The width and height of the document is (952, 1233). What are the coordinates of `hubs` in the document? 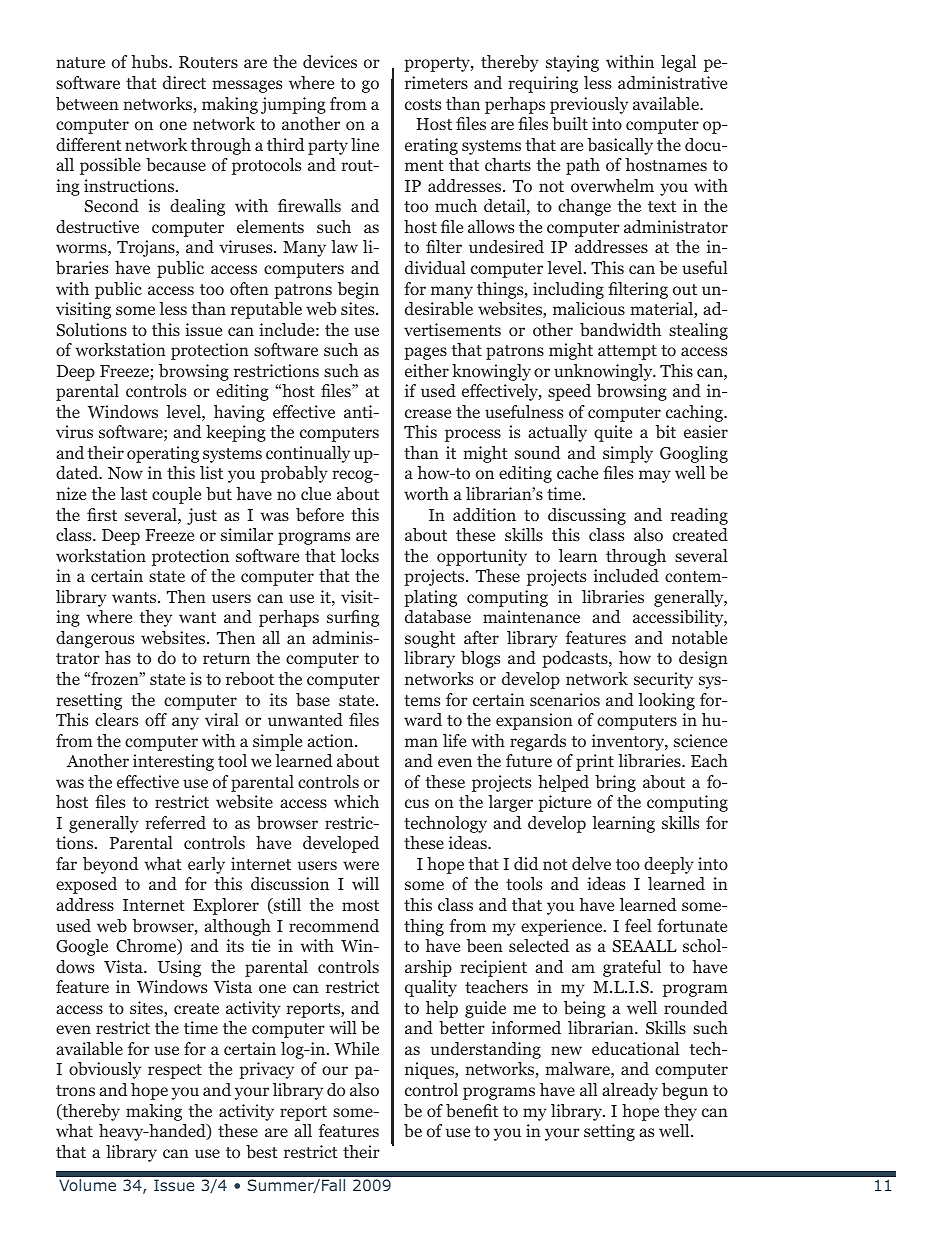 It's located at (150, 62).
